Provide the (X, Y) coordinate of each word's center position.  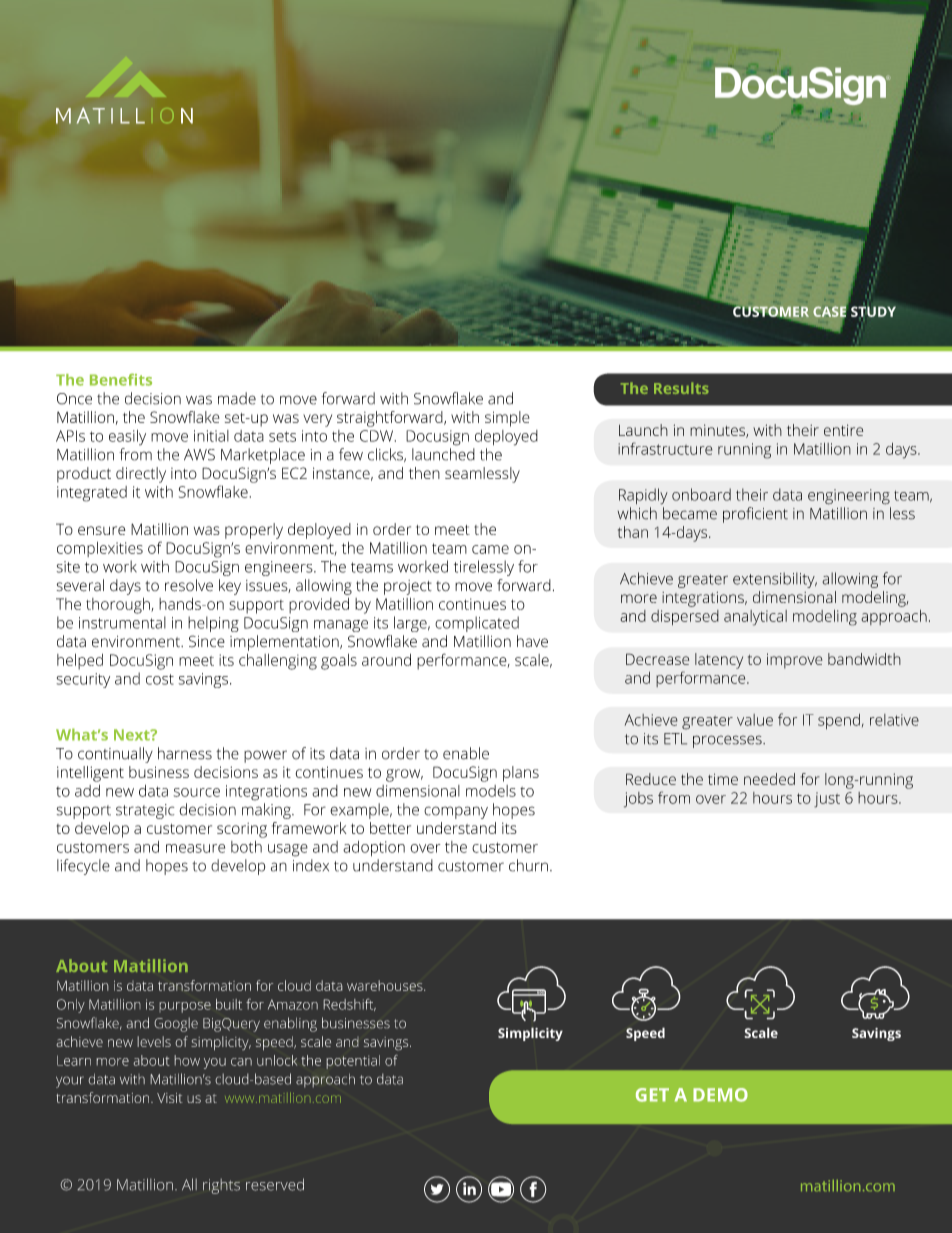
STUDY (873, 311)
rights (221, 1186)
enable (466, 753)
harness (185, 753)
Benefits (121, 379)
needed (769, 779)
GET (652, 1095)
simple (507, 419)
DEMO (720, 1095)
